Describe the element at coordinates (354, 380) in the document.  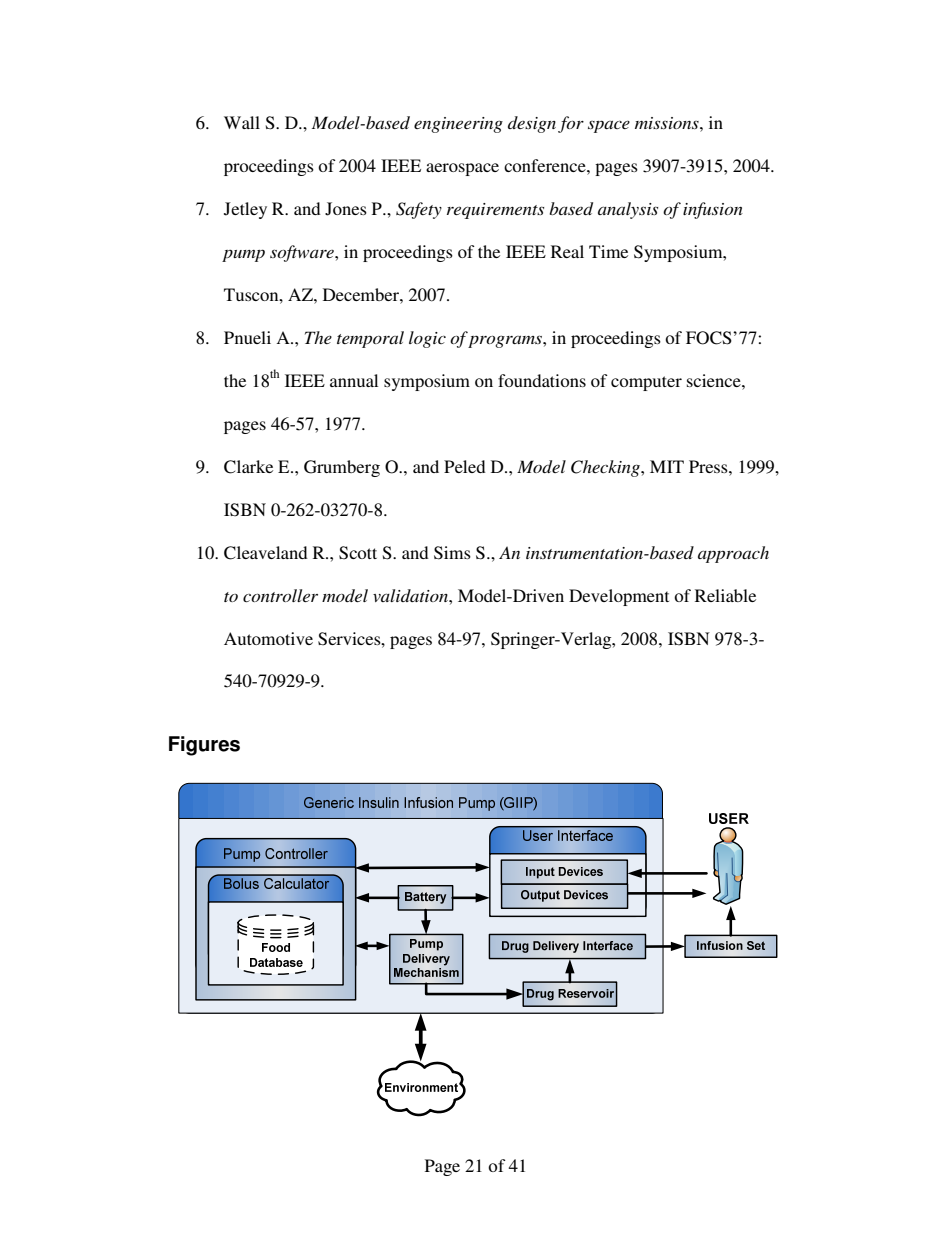
I see `annual` at that location.
